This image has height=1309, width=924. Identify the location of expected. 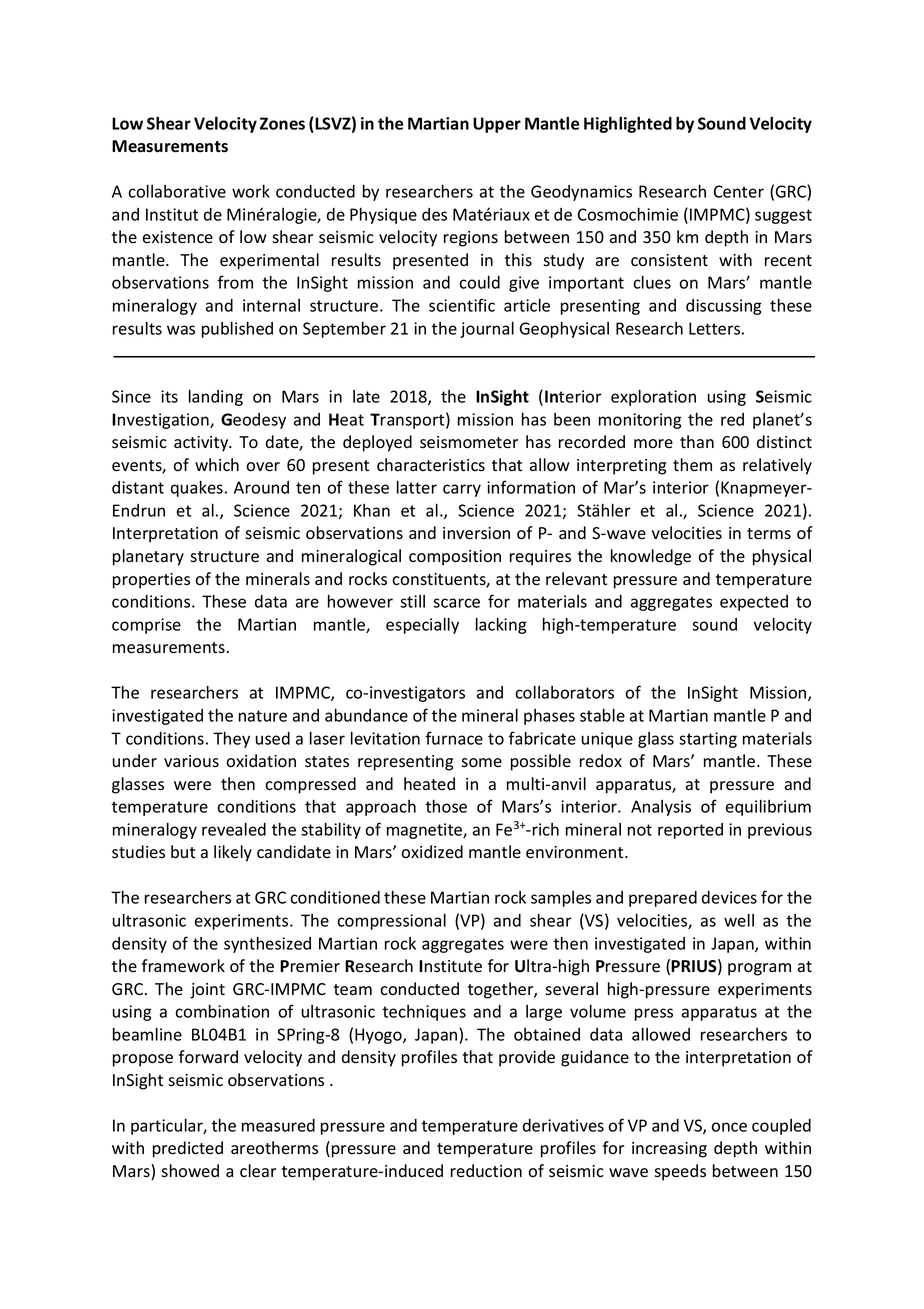
(754, 603).
